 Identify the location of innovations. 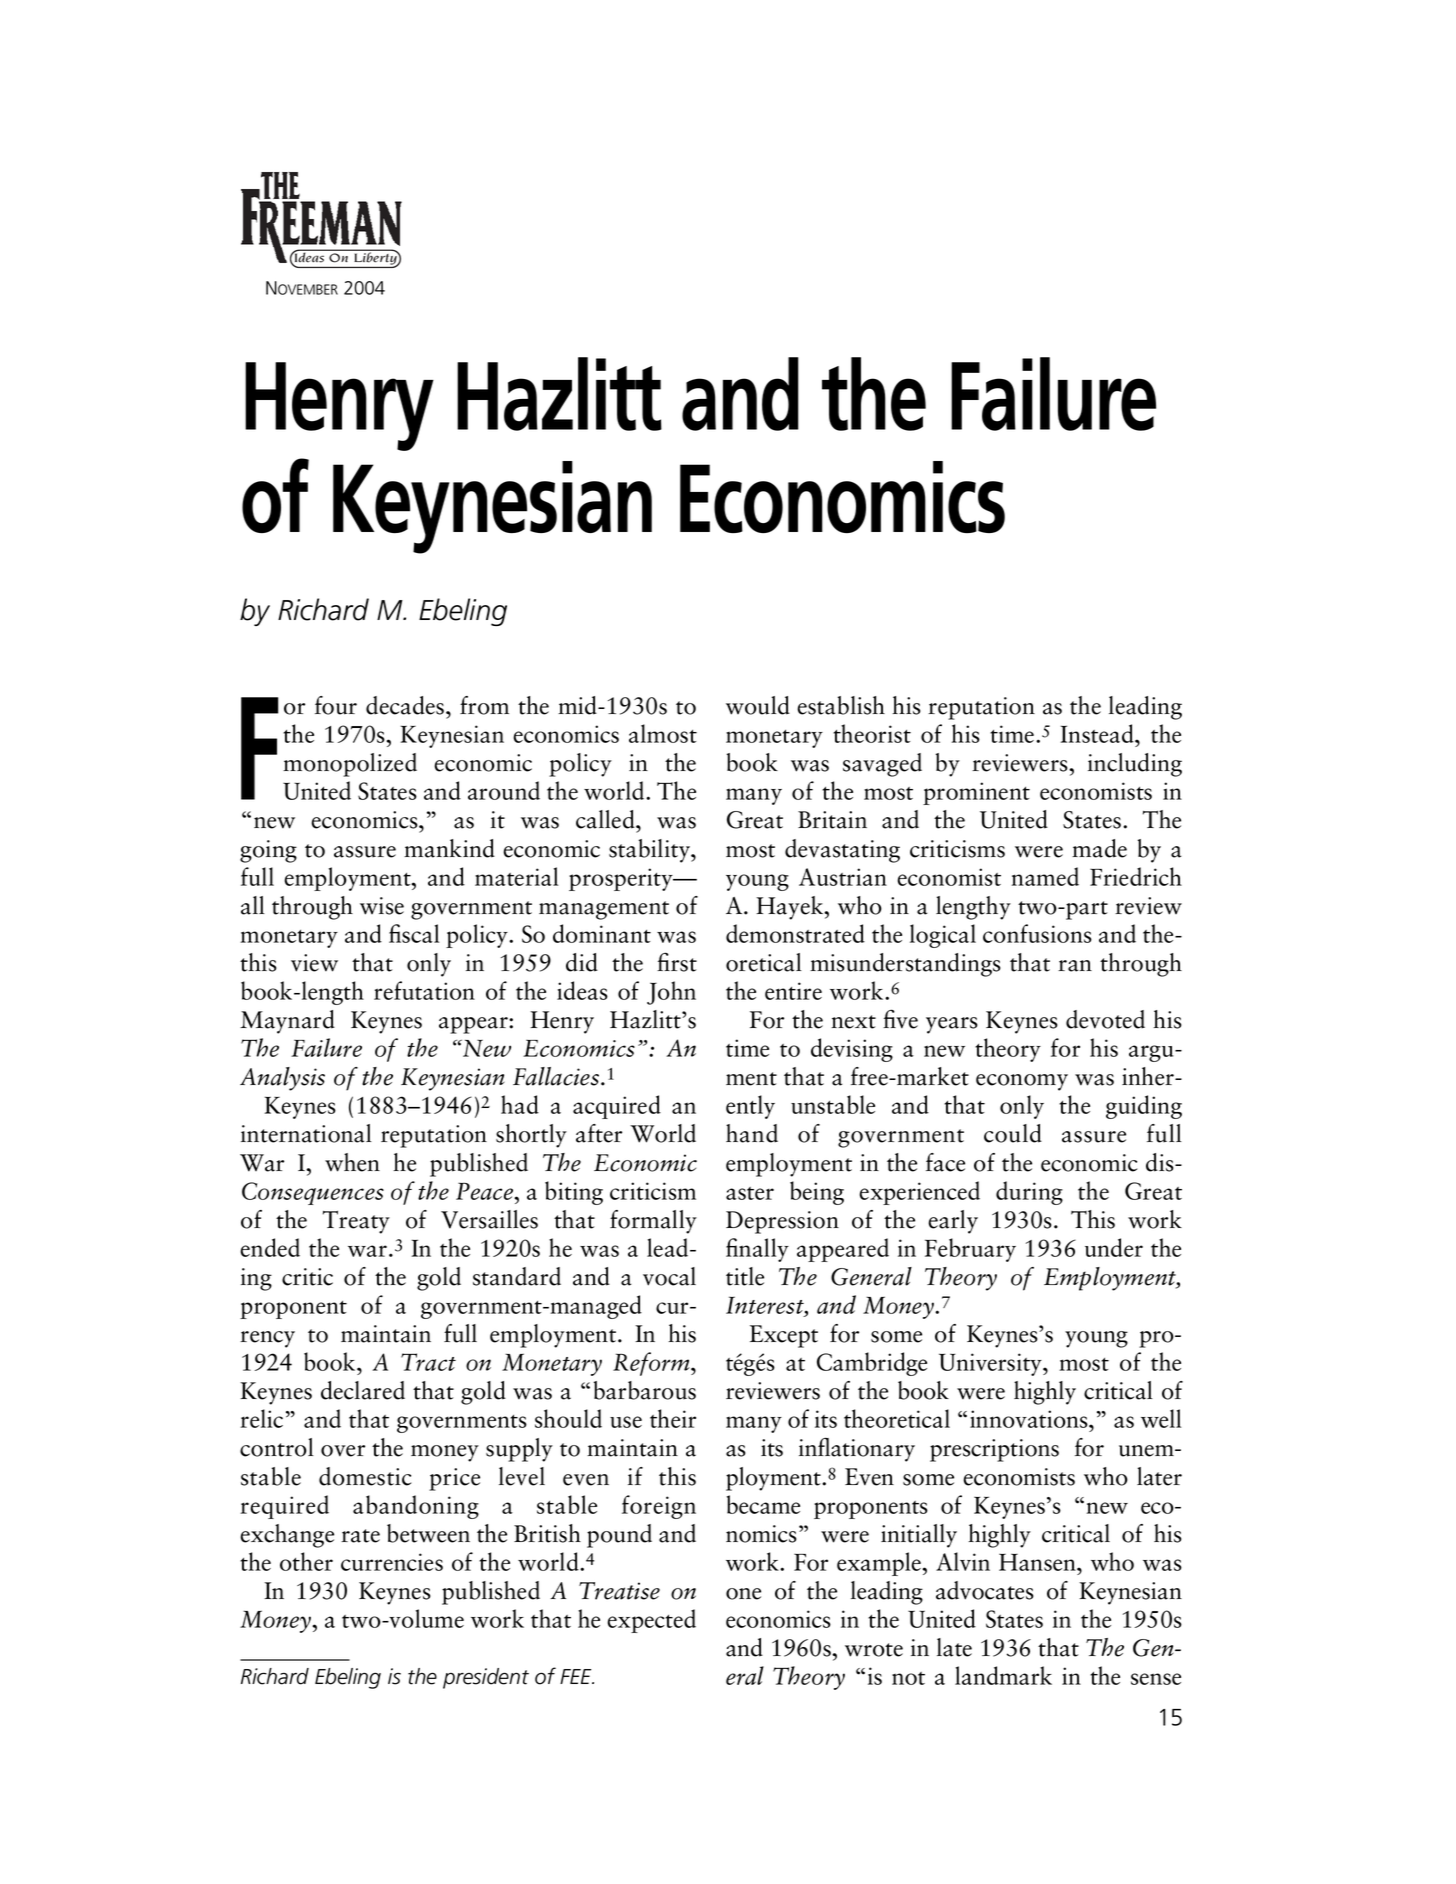
(1030, 1419).
